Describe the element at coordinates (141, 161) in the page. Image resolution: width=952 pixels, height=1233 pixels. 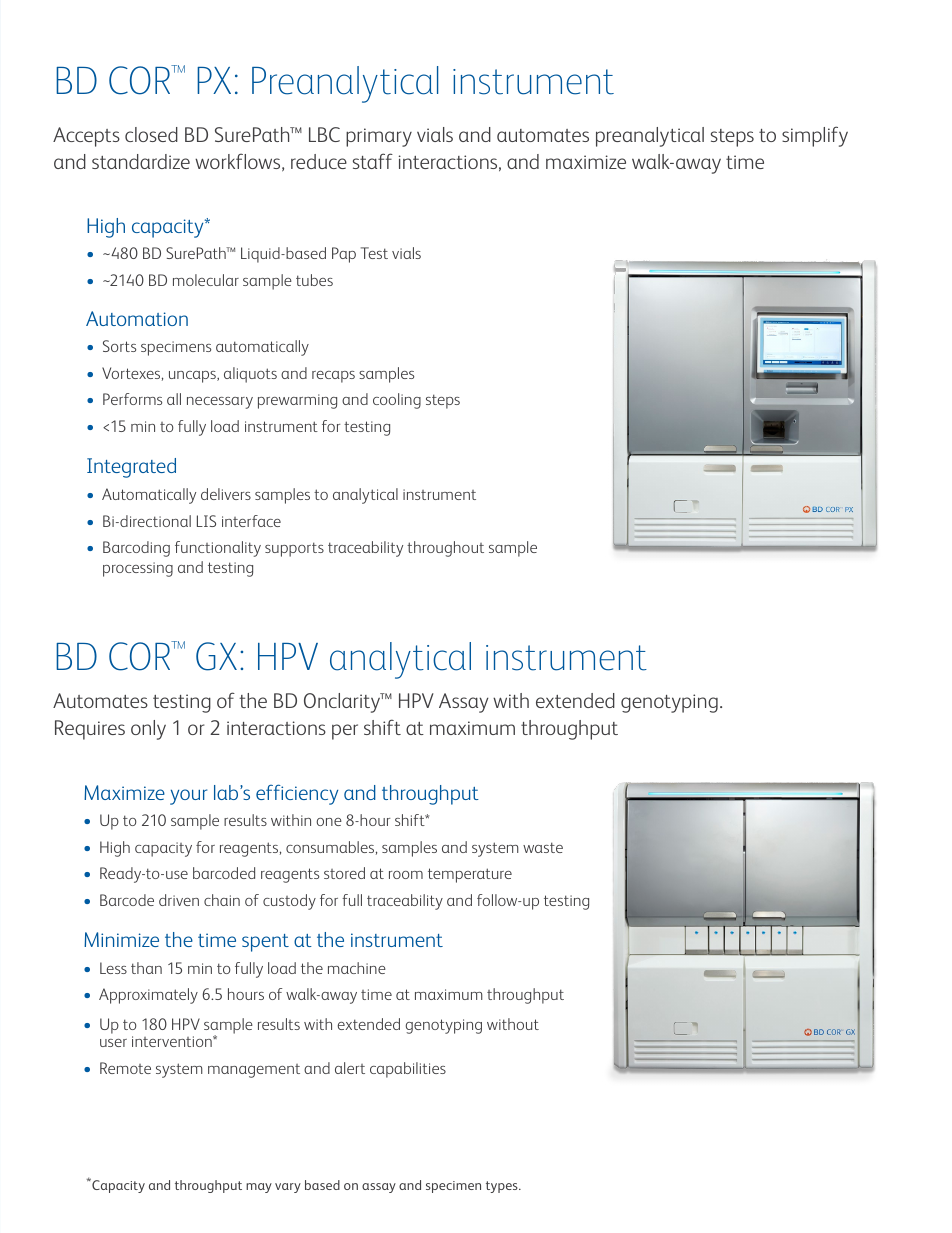
I see `standardize` at that location.
